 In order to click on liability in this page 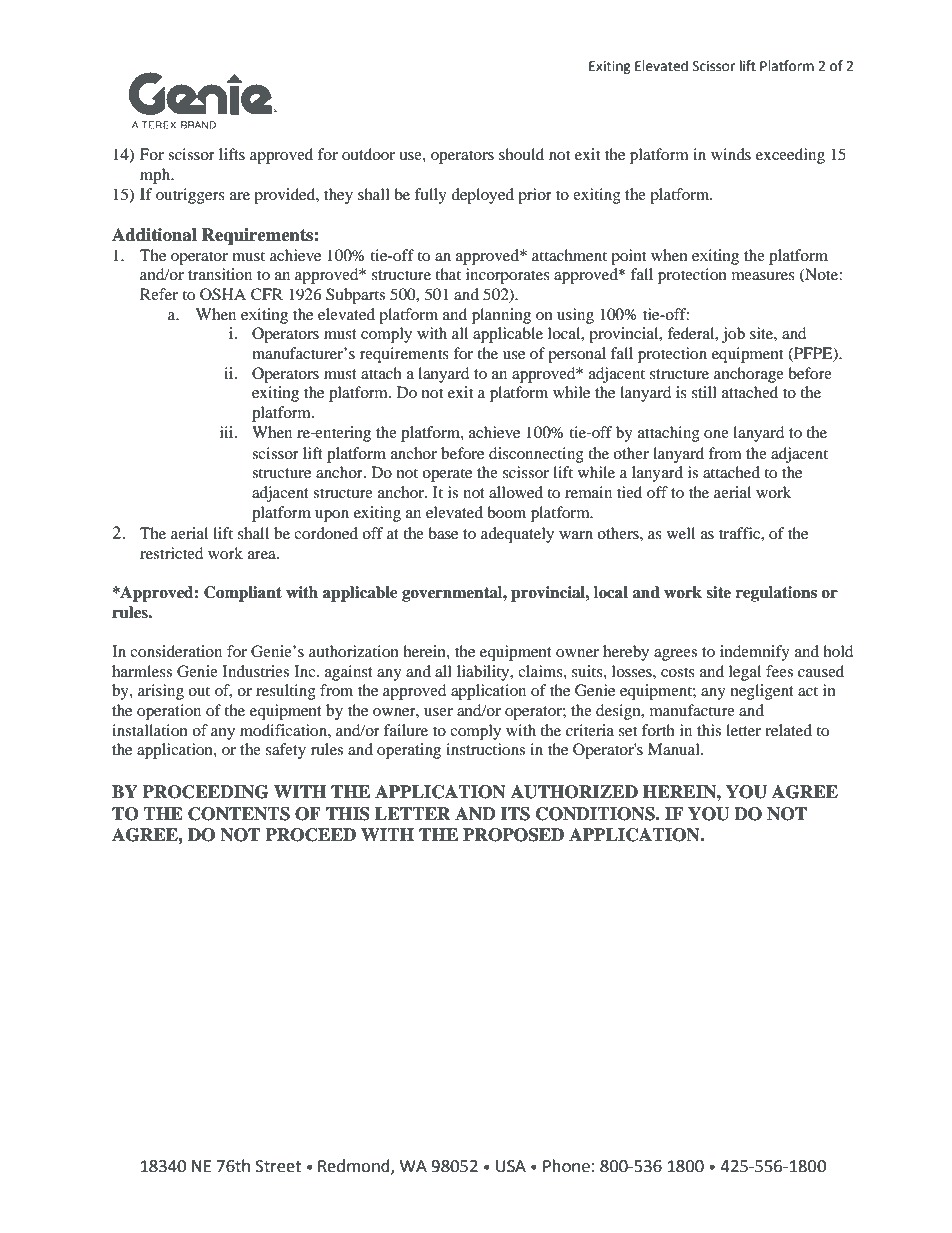, I will do `click(484, 673)`.
